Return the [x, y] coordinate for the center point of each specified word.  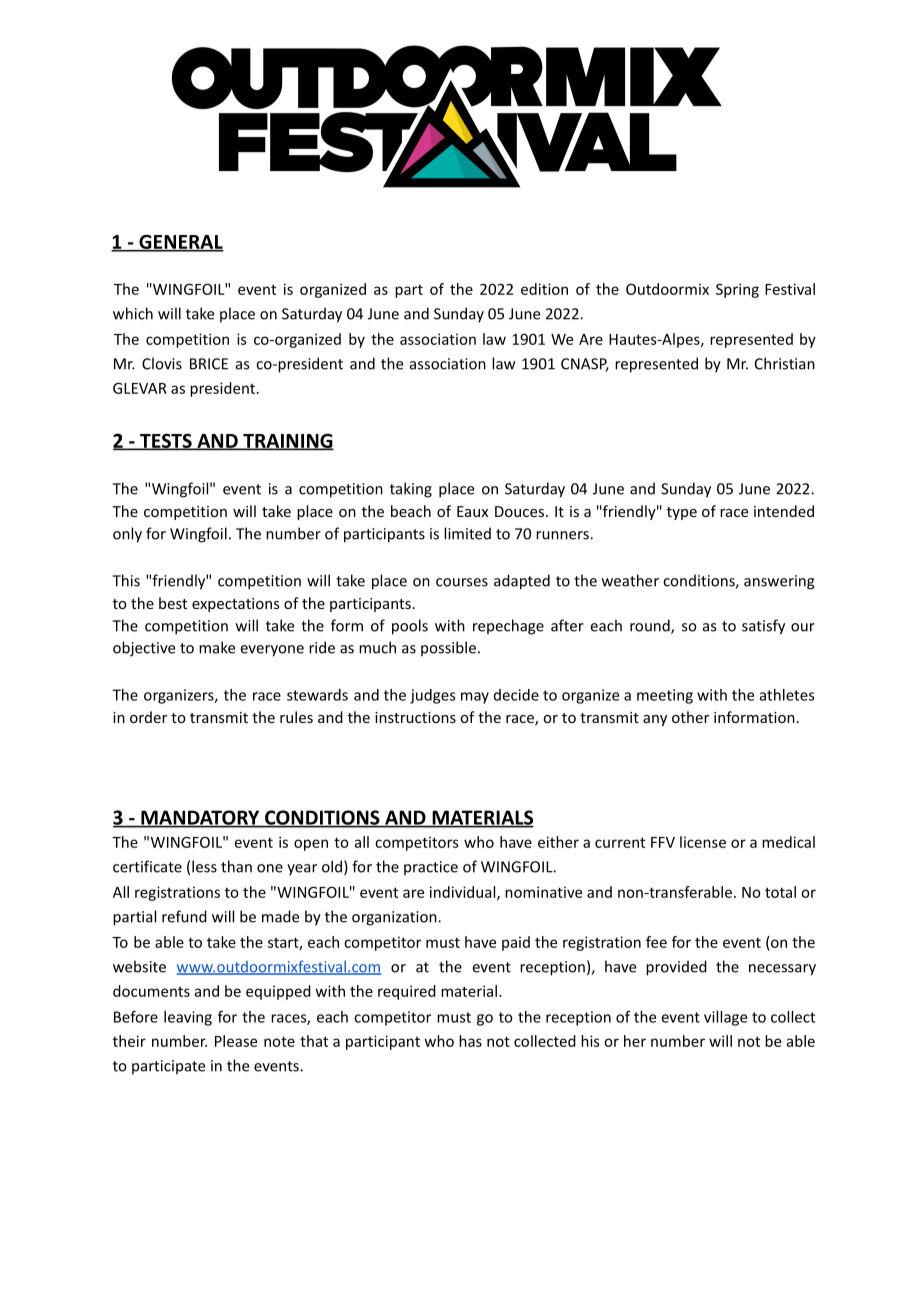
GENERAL [180, 242]
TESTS [166, 441]
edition [544, 289]
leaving [188, 1018]
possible [448, 648]
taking [411, 490]
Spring [737, 290]
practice [431, 868]
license [703, 842]
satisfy [763, 627]
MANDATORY [200, 818]
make [217, 647]
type [682, 513]
